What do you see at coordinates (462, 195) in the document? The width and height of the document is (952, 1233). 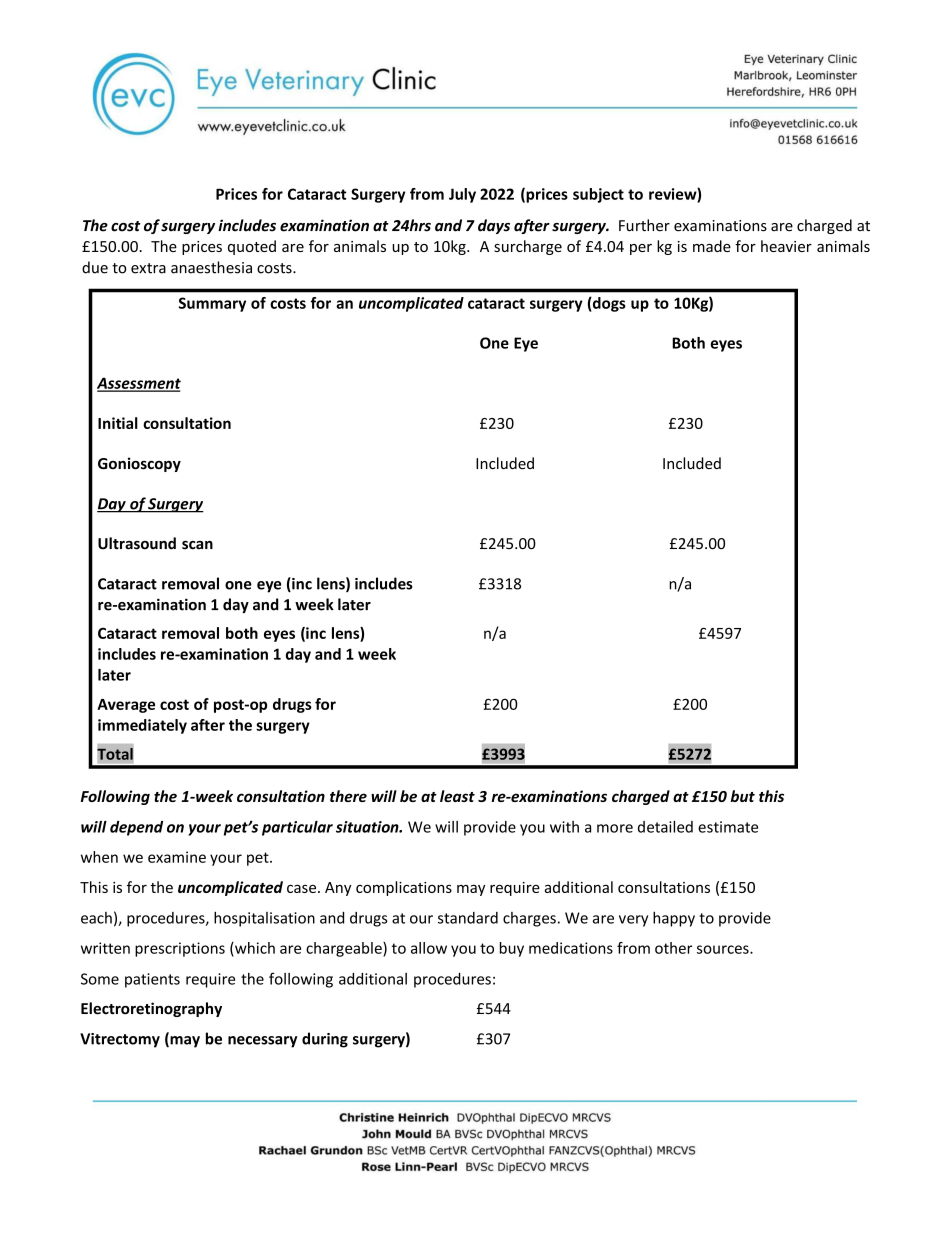 I see `July` at bounding box center [462, 195].
